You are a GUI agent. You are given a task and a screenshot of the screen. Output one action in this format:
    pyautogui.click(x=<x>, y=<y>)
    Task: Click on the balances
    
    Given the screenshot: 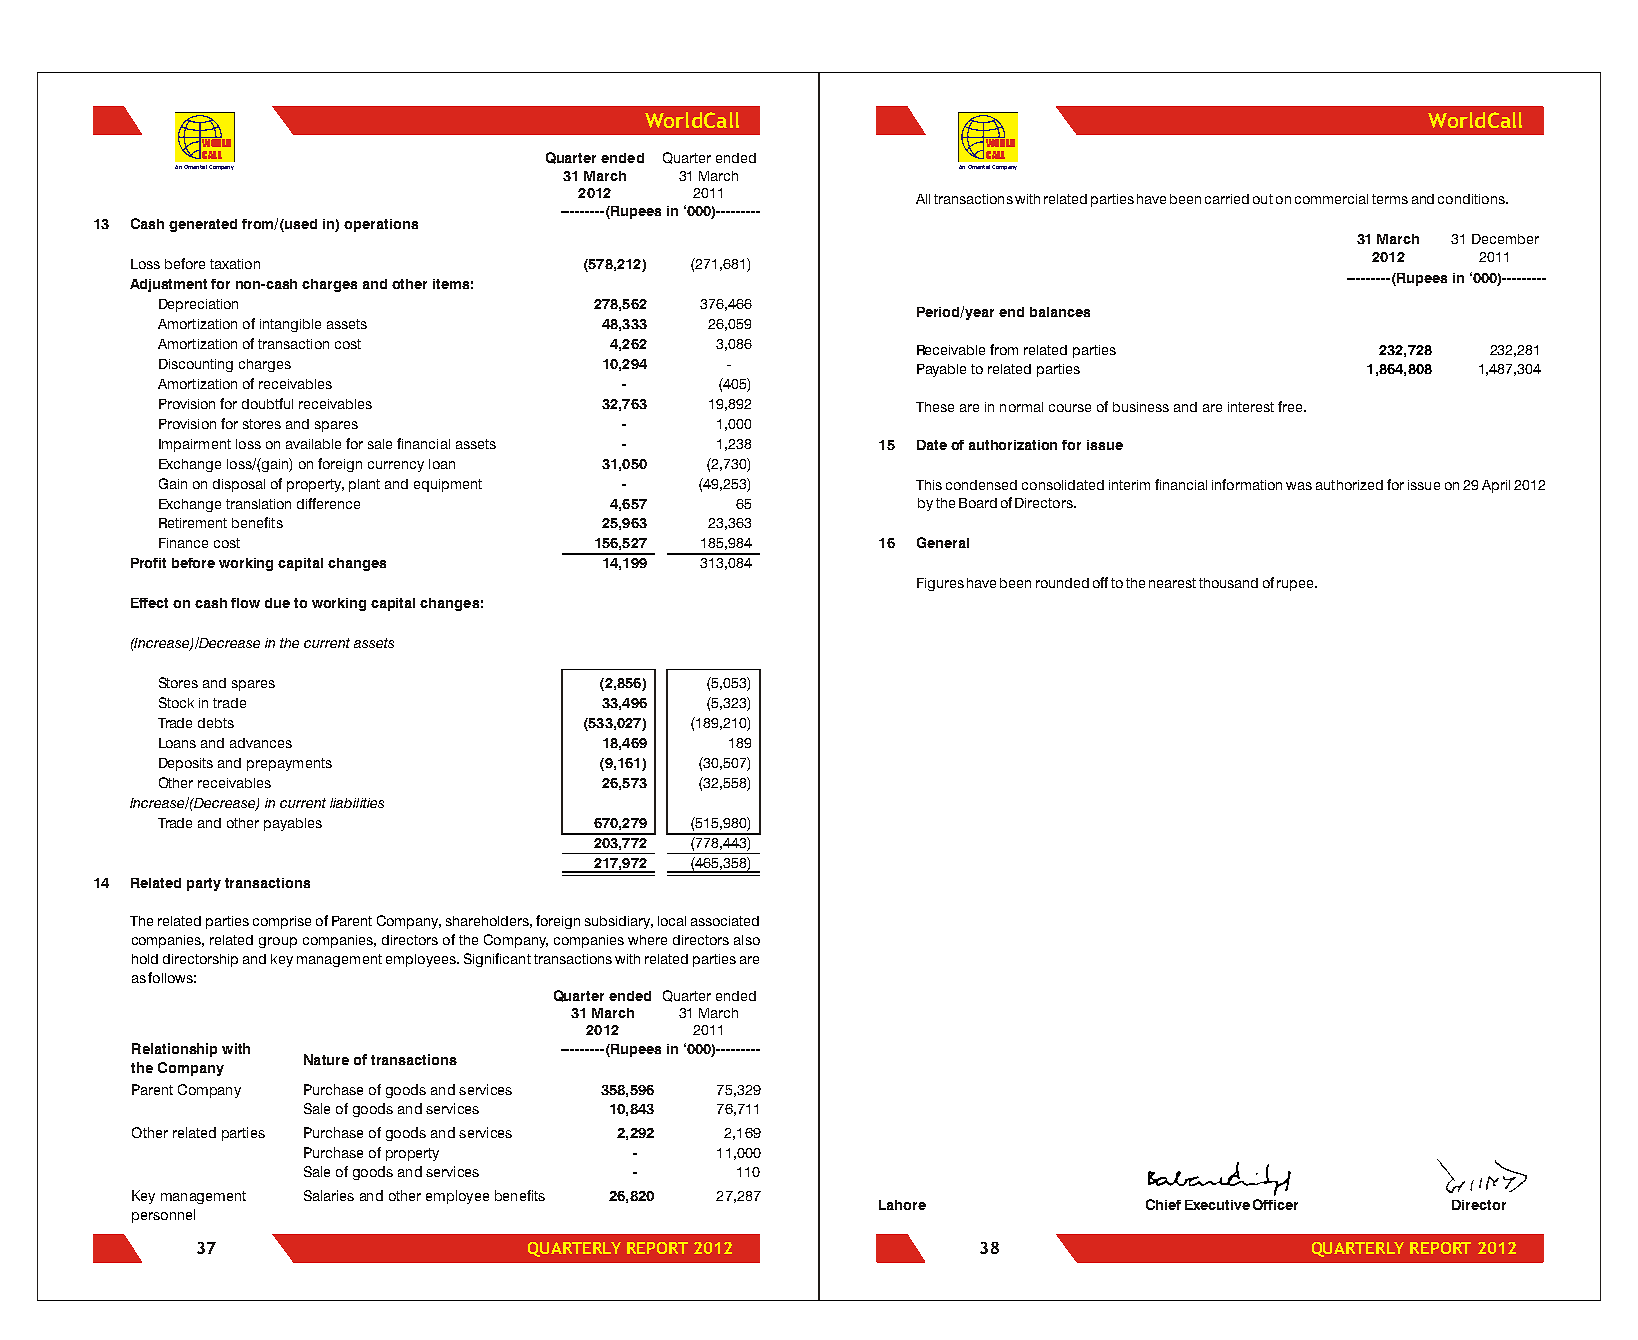 What is the action you would take?
    pyautogui.click(x=1060, y=312)
